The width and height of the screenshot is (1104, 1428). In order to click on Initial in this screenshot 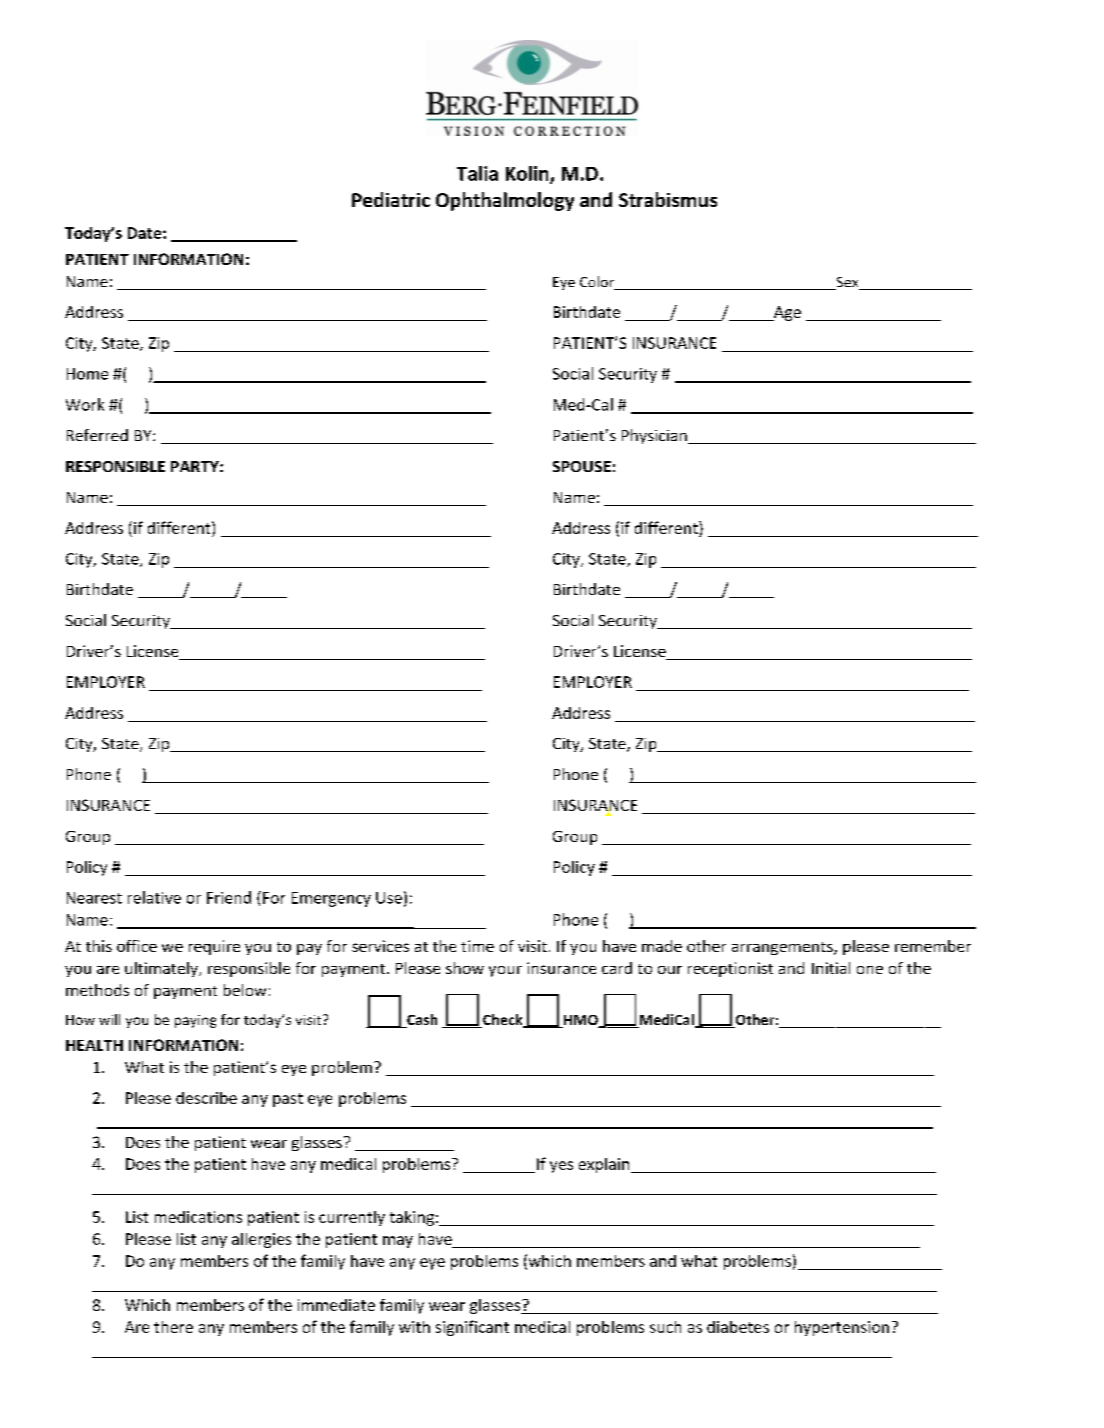, I will do `click(831, 968)`.
